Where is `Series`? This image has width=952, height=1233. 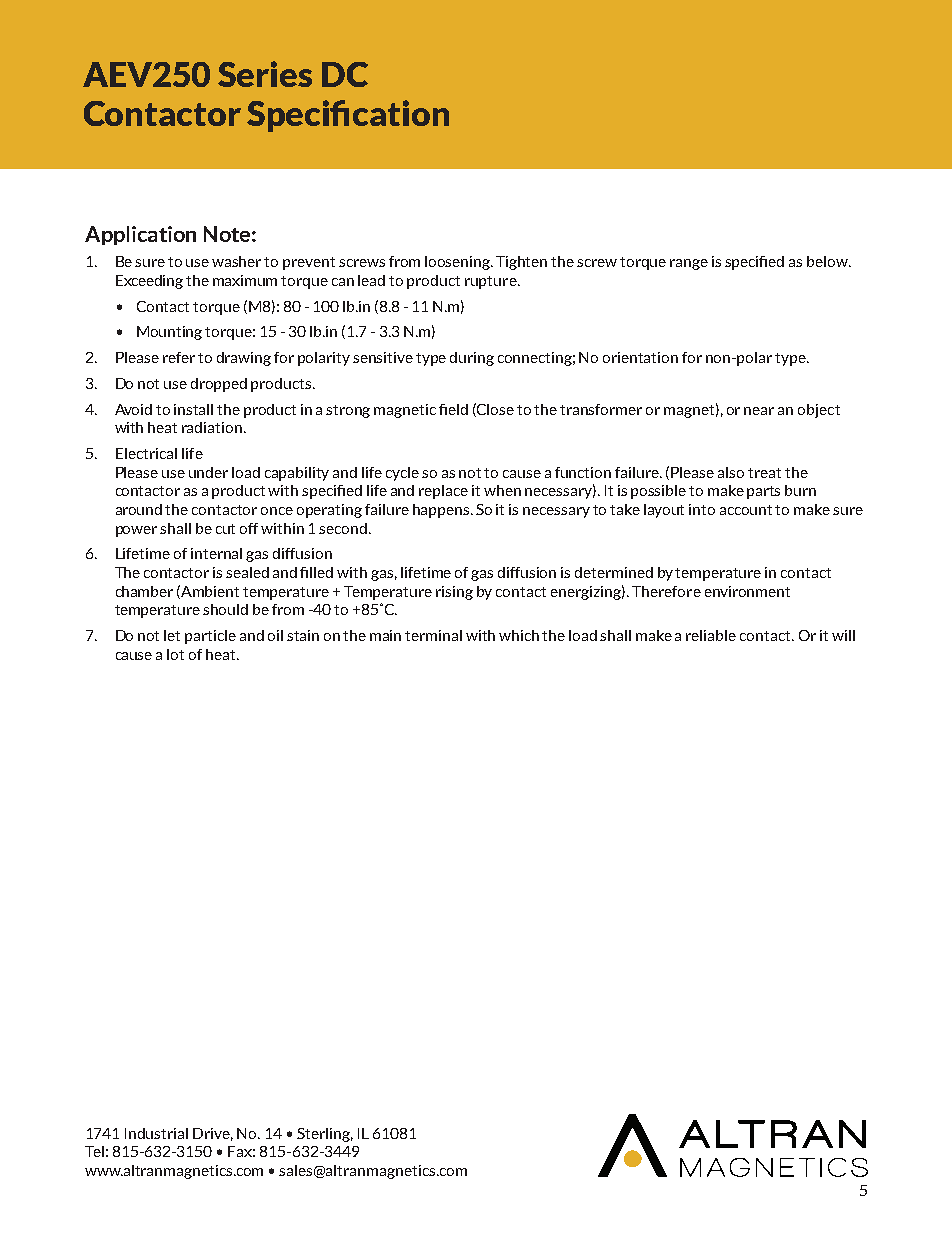 Series is located at coordinates (265, 74).
